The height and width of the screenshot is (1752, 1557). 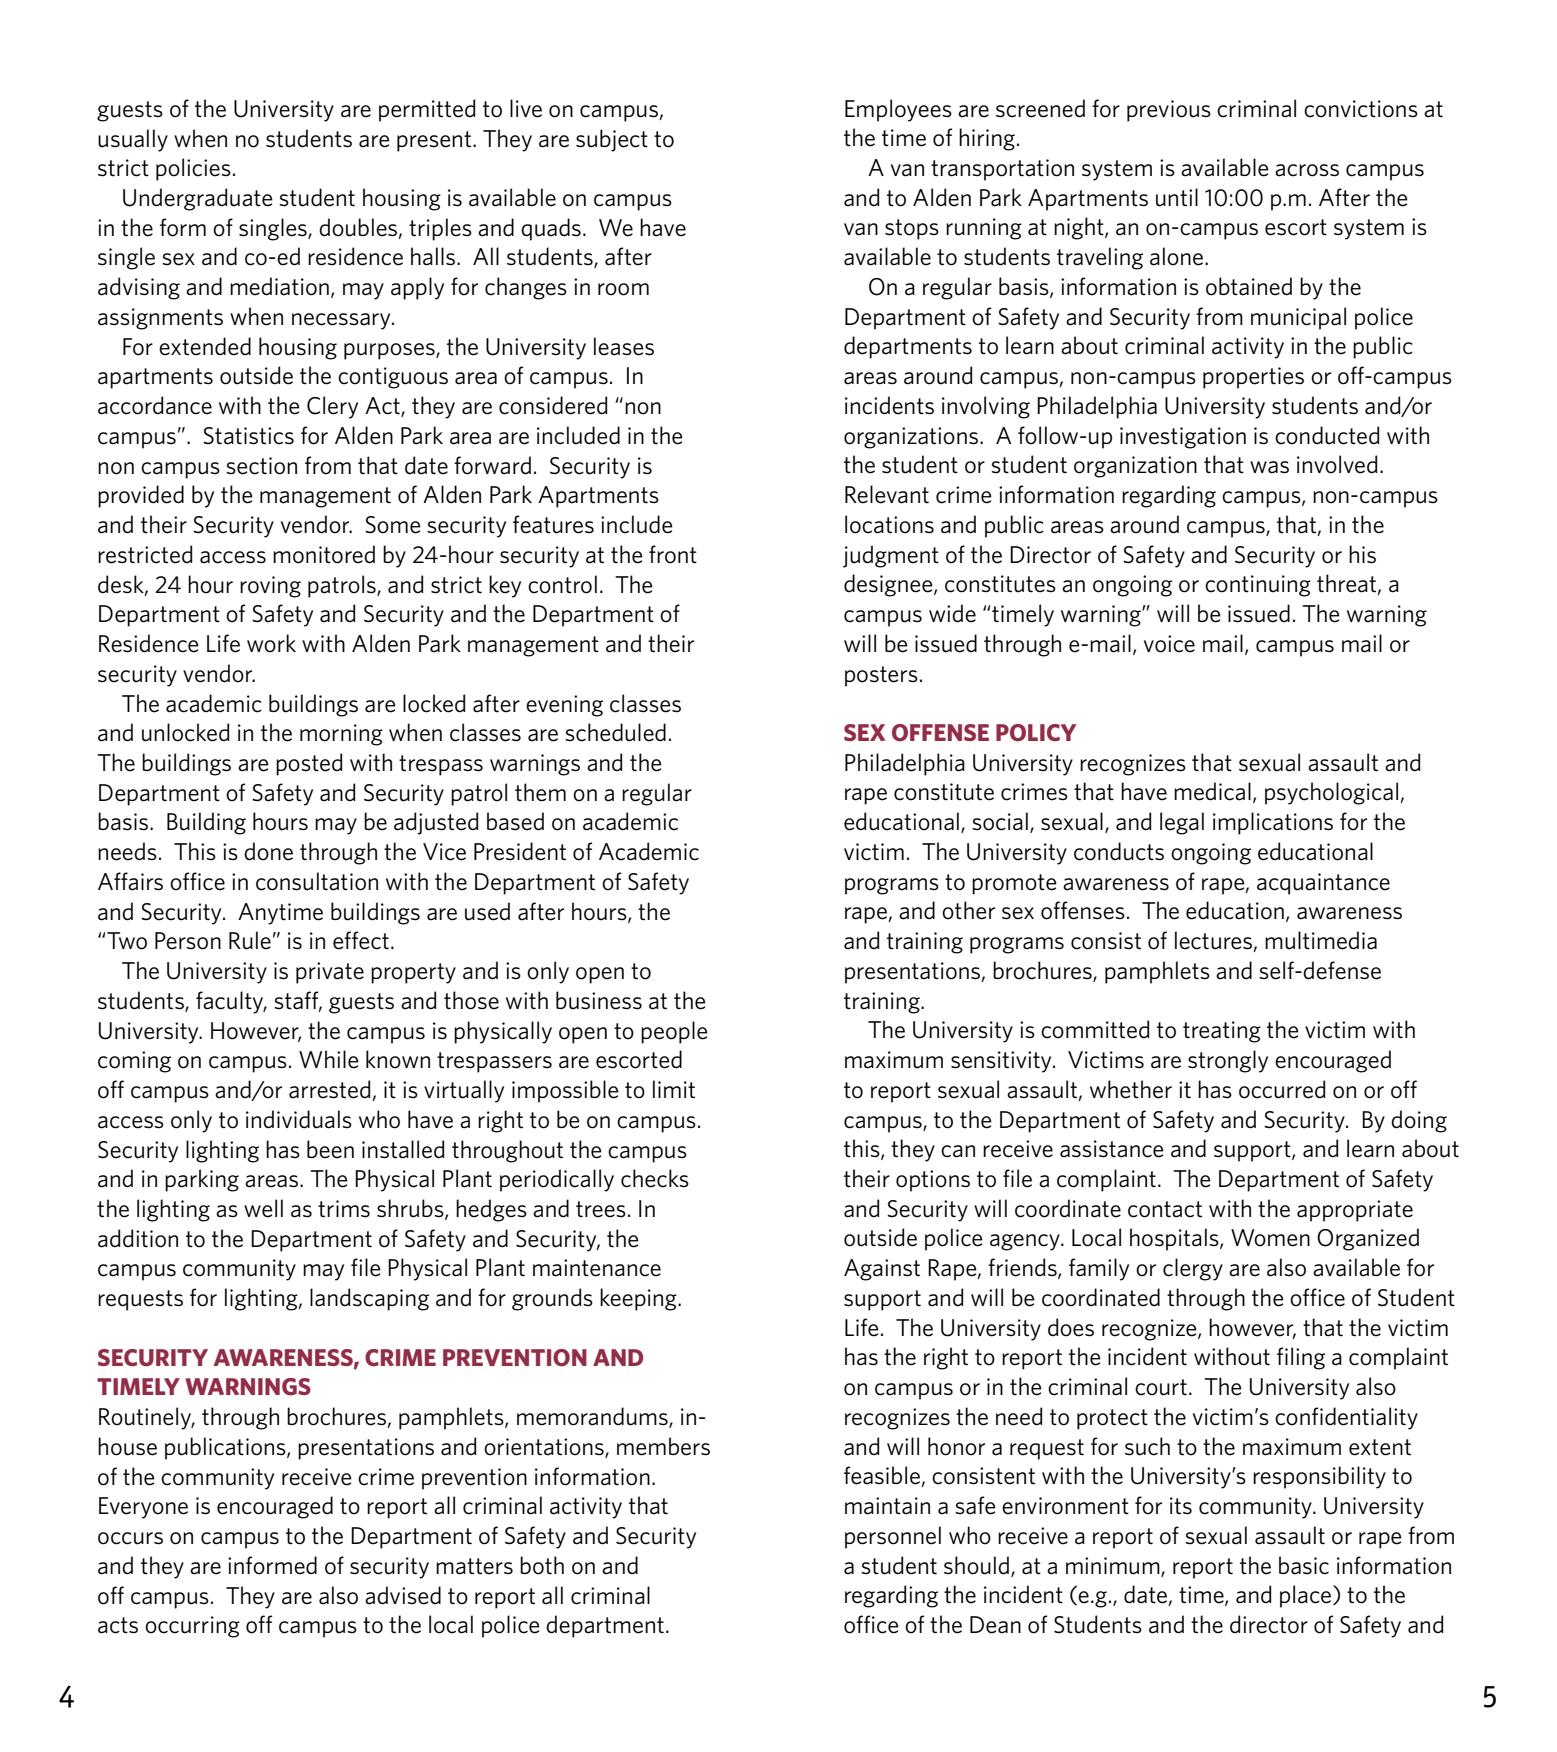 I want to click on policies, so click(x=193, y=169).
